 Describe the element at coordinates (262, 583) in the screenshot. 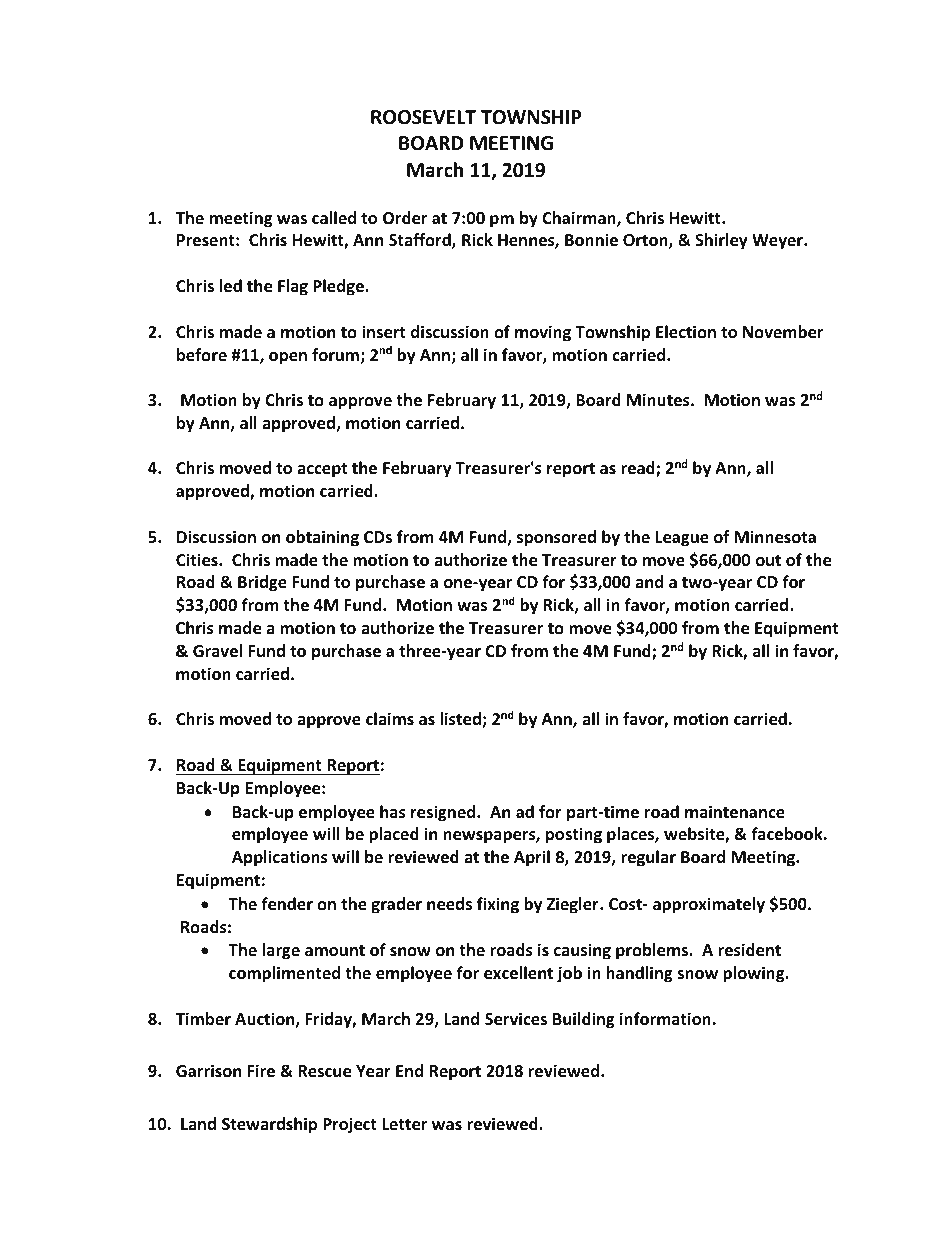

I see `Bridge` at that location.
